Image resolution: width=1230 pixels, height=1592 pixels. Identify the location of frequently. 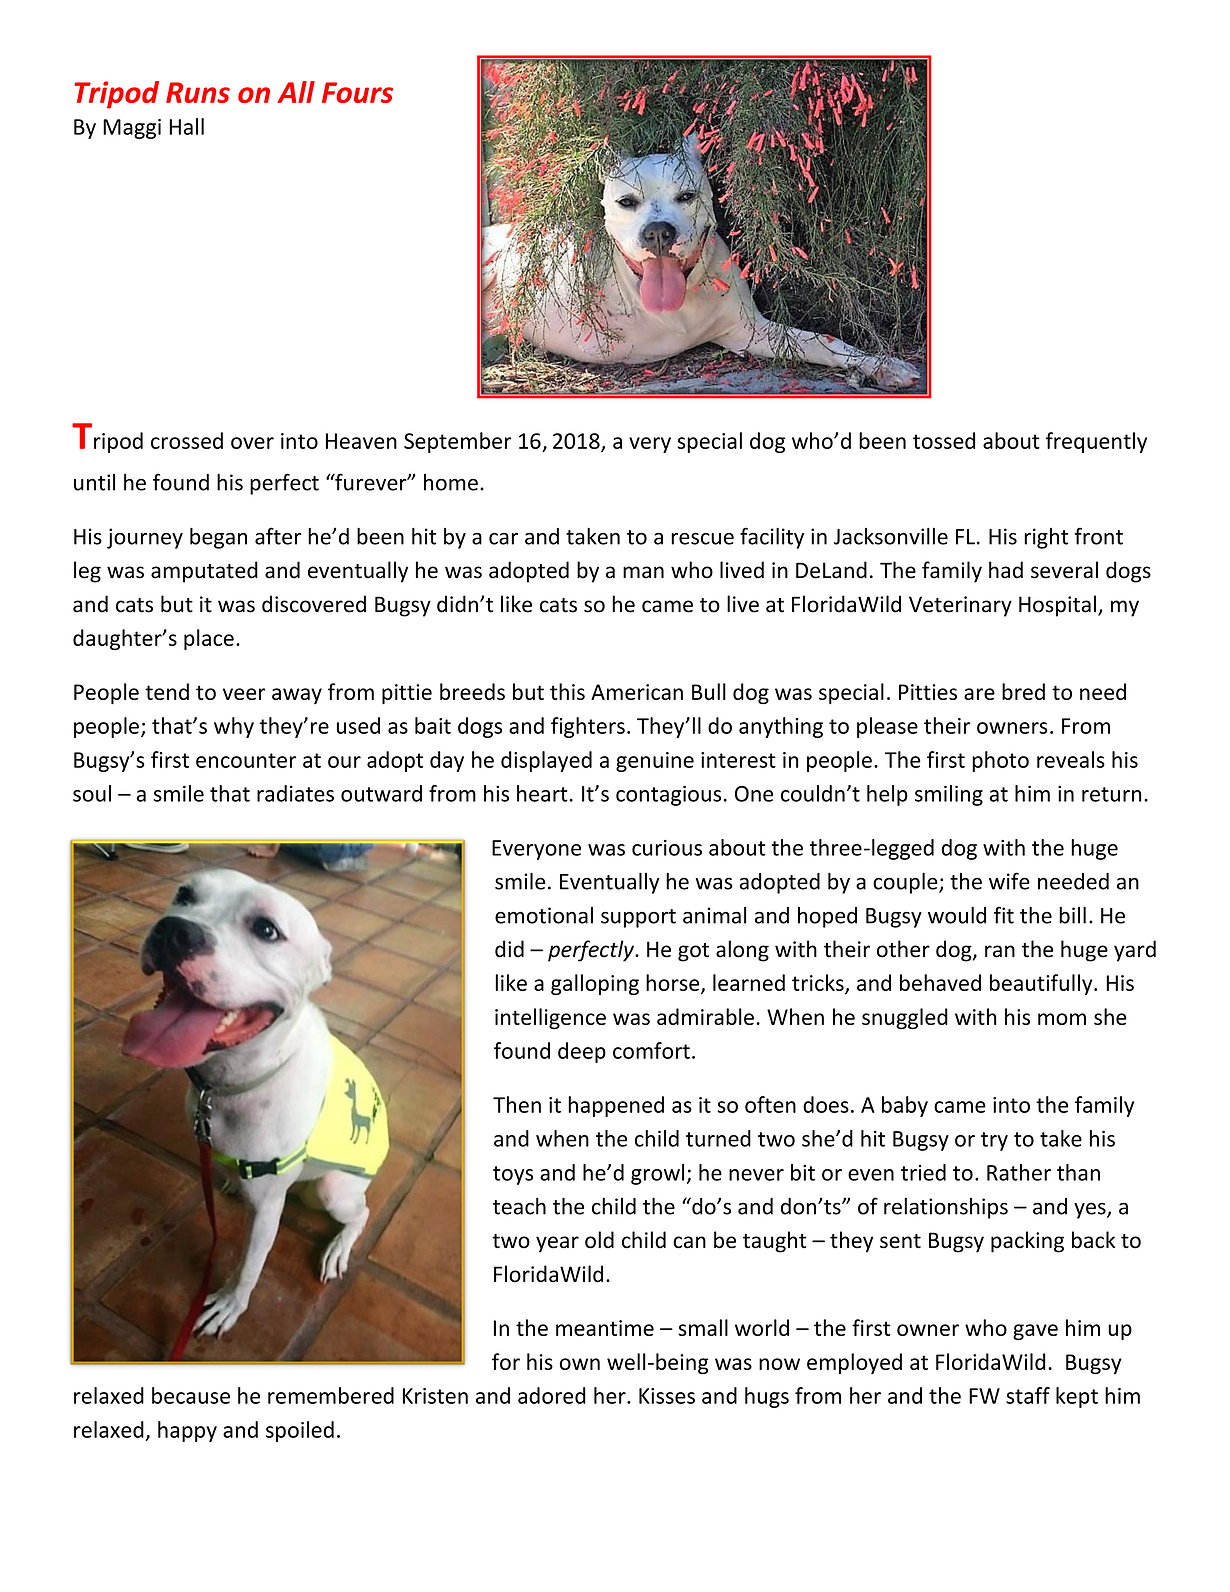
(1096, 442).
